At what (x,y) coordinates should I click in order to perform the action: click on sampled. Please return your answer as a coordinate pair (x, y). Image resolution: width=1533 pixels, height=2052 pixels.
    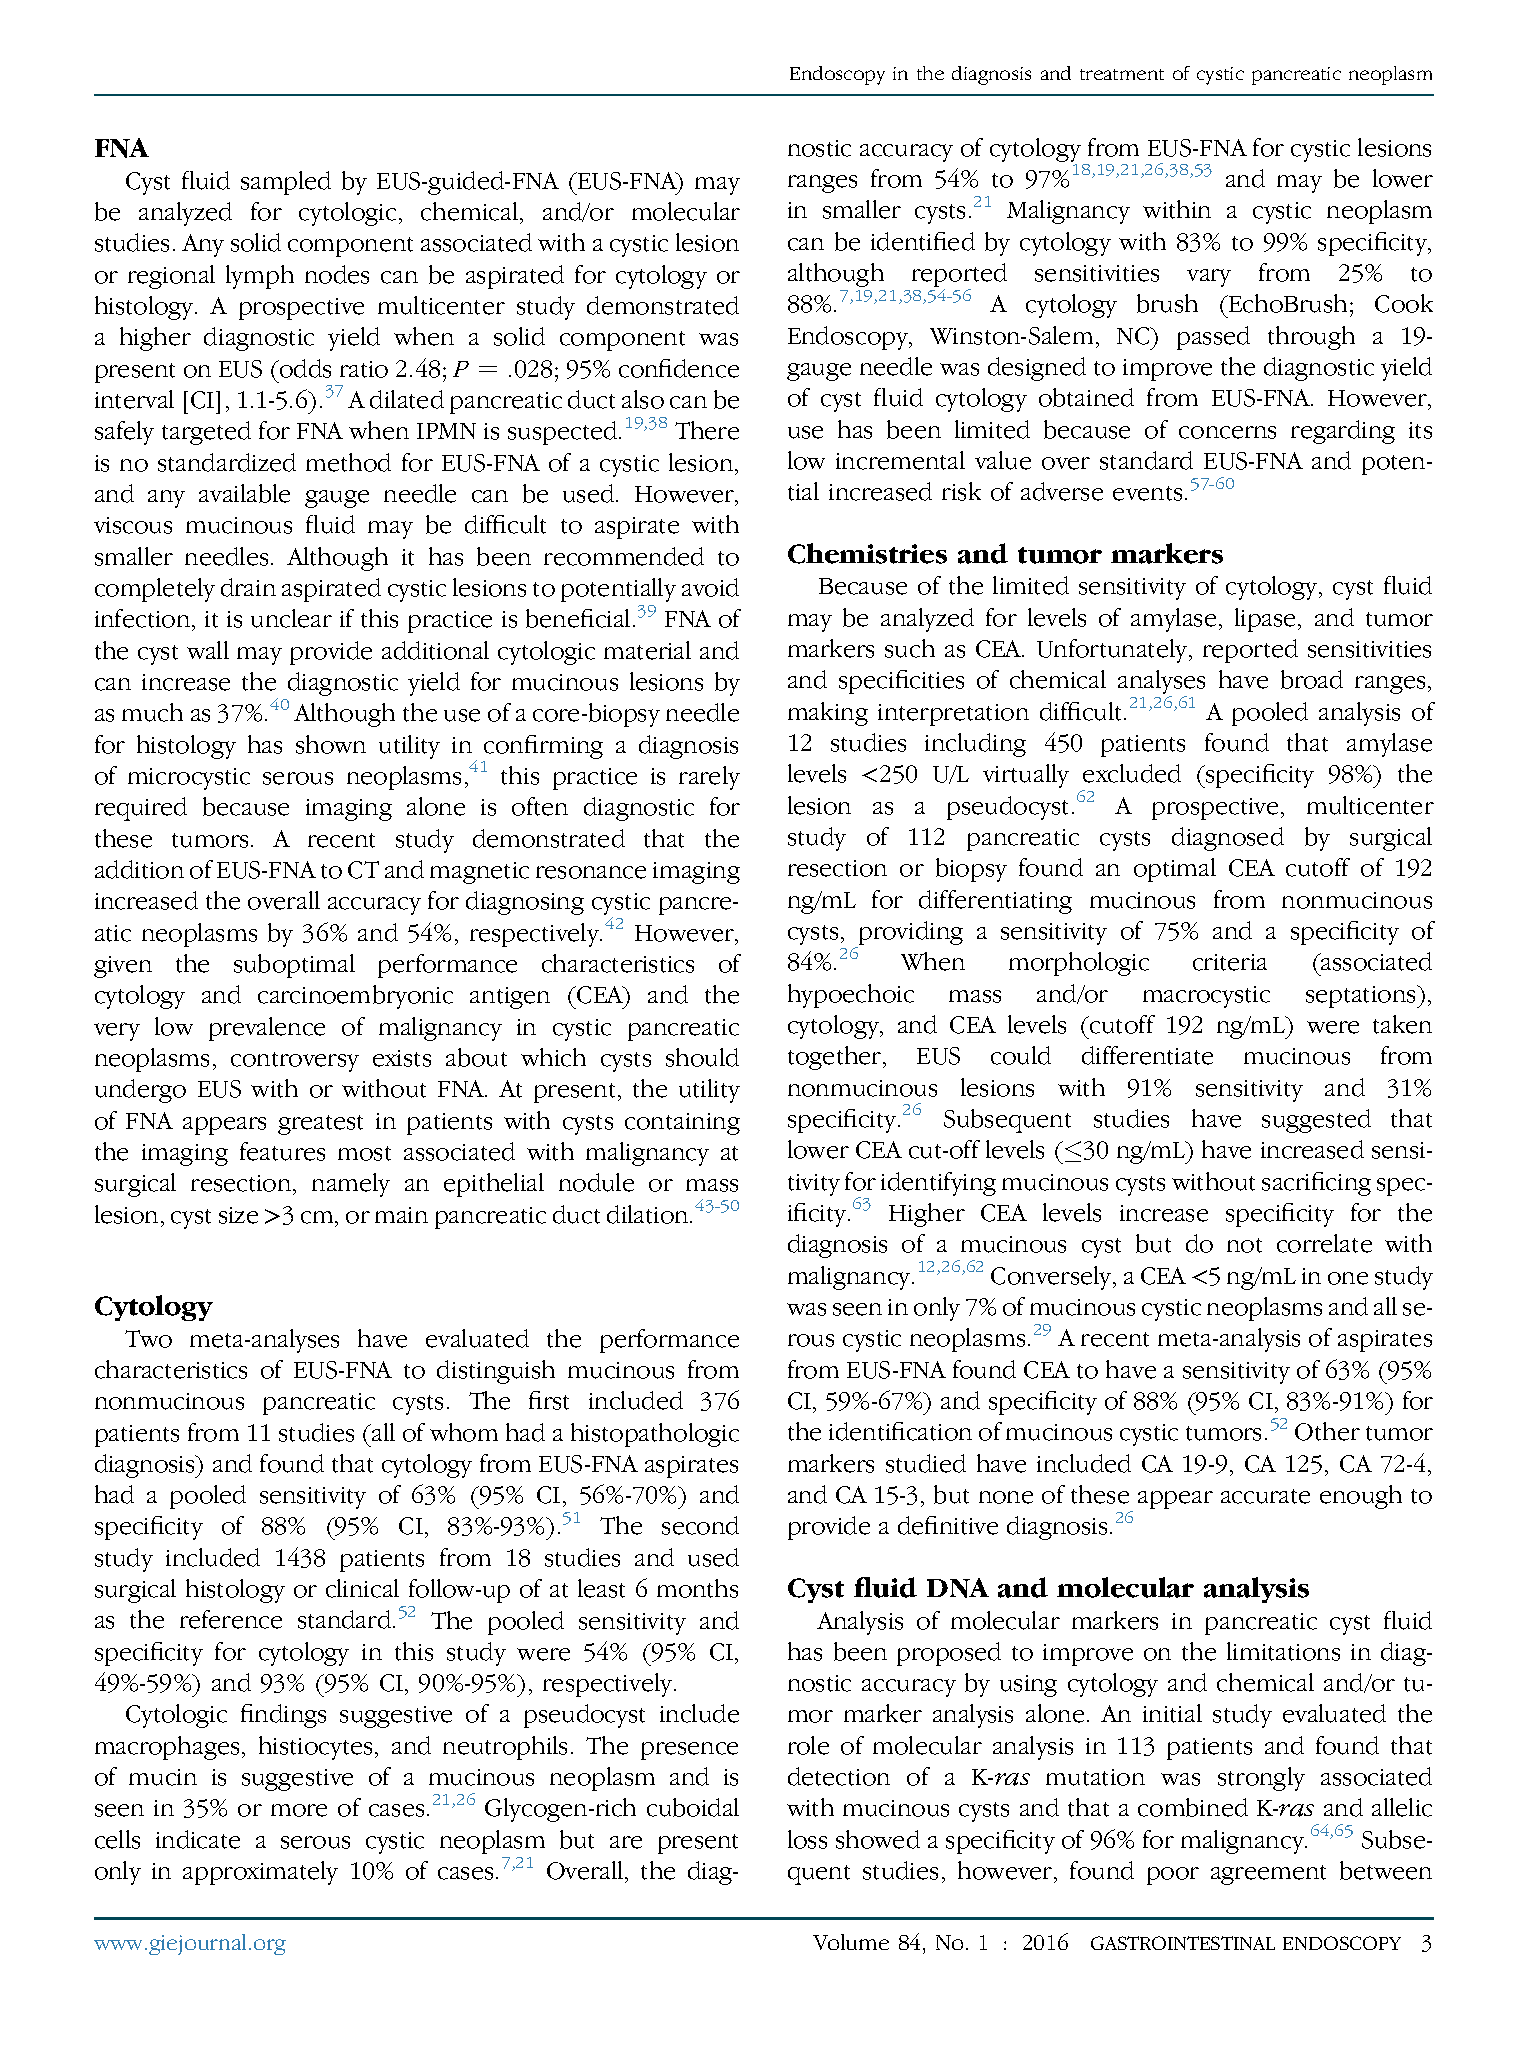
    Looking at the image, I should click on (286, 183).
